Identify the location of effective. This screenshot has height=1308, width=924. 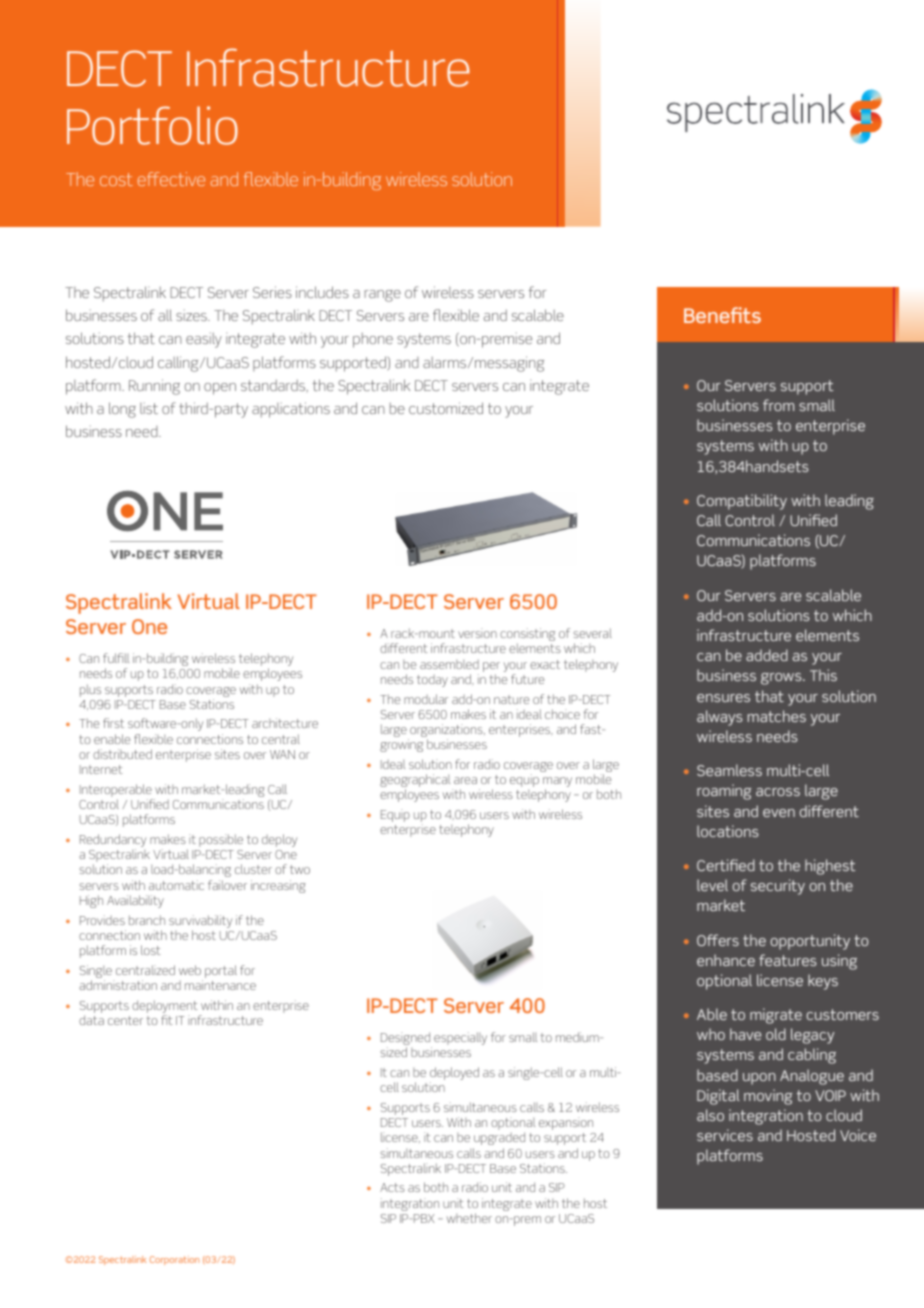
(171, 179).
